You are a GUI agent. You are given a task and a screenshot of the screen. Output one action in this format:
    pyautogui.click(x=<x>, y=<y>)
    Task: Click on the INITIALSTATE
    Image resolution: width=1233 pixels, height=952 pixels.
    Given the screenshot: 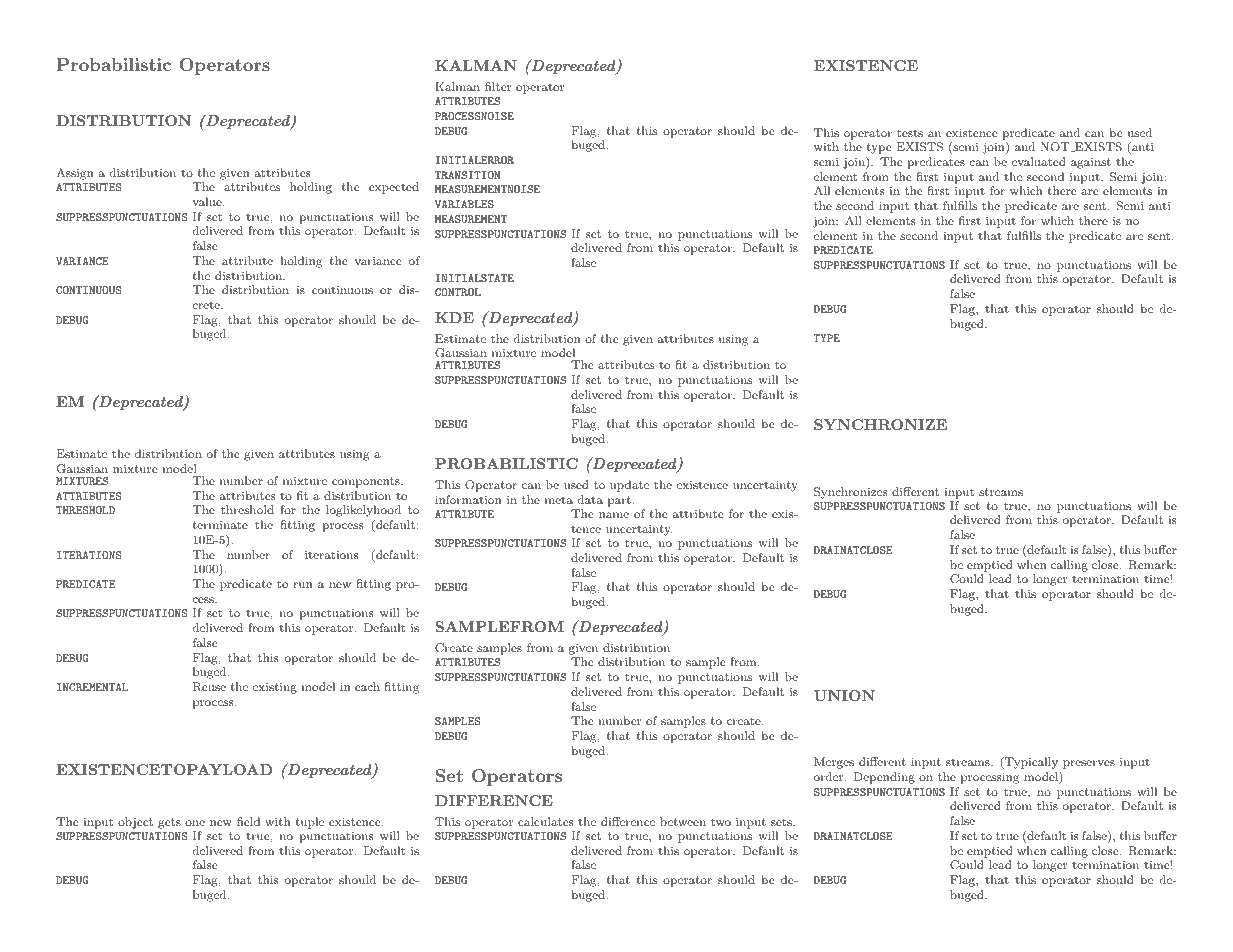 What is the action you would take?
    pyautogui.click(x=475, y=278)
